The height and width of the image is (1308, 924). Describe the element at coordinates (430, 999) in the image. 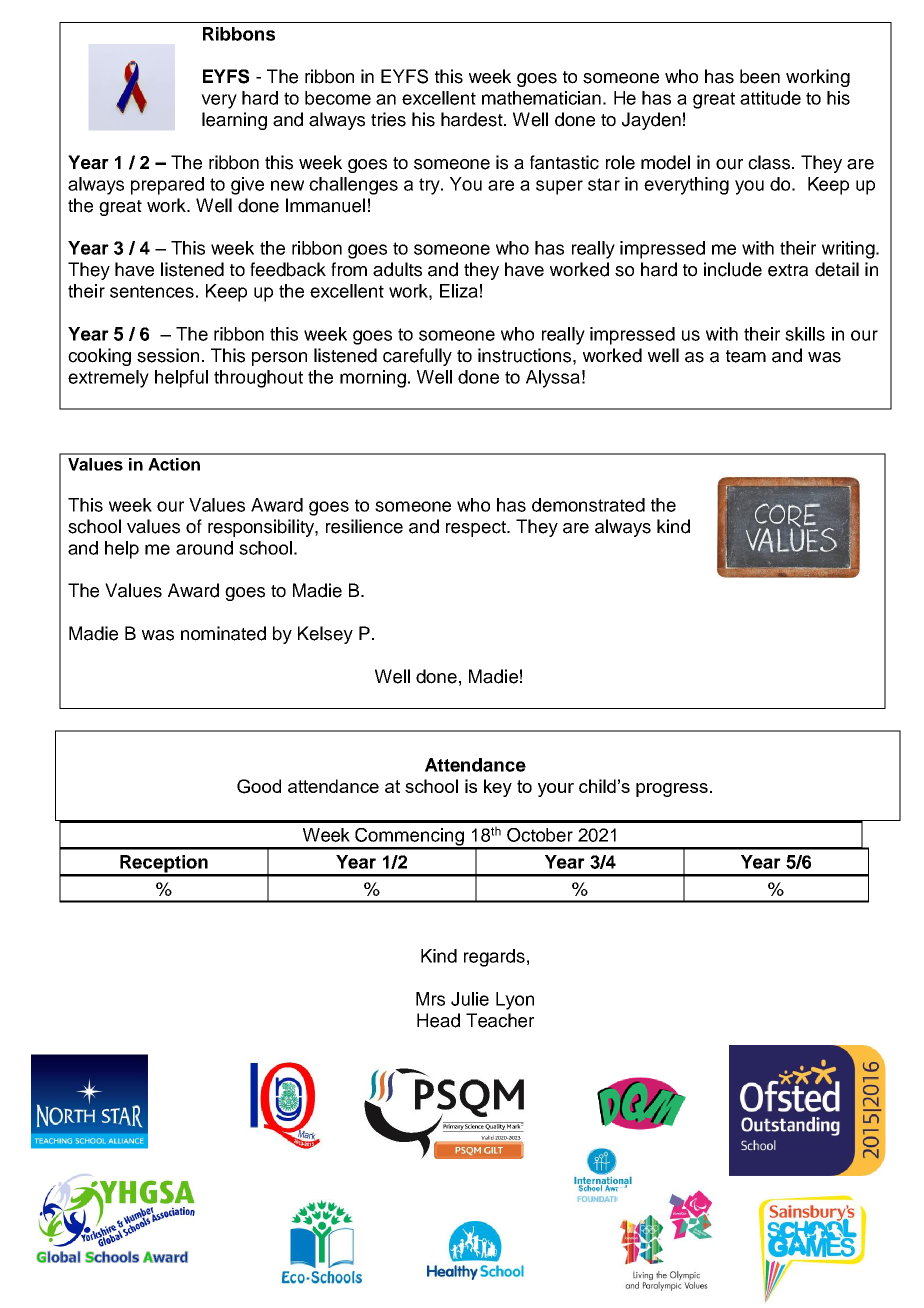

I see `Mrs` at that location.
